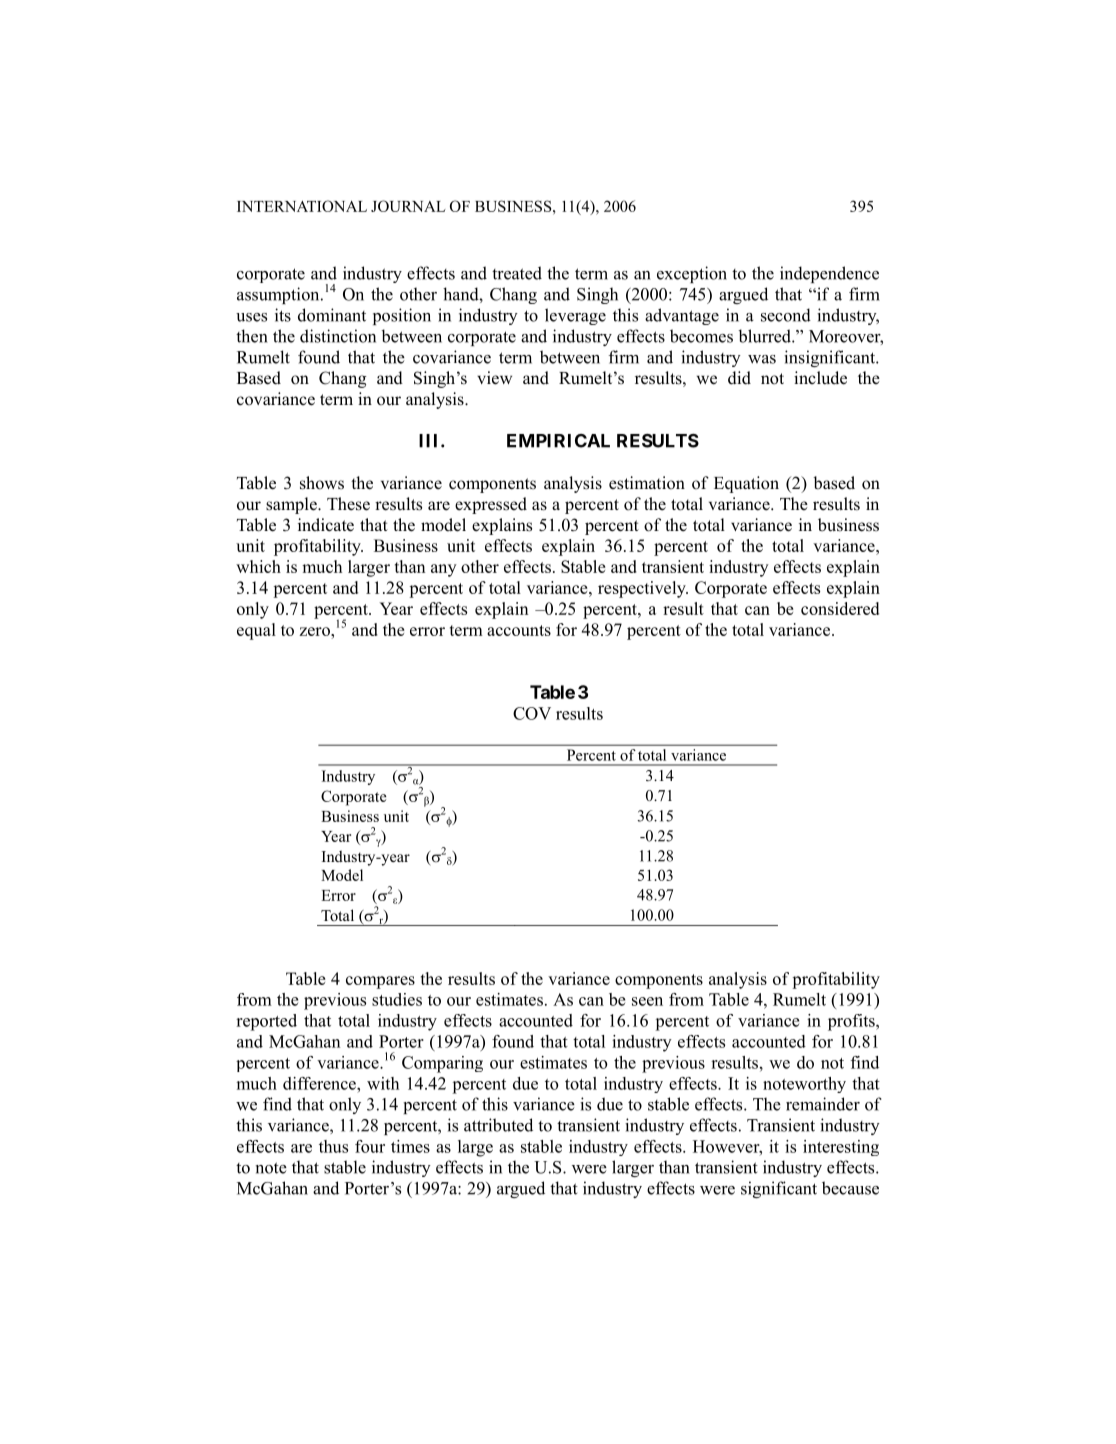 Image resolution: width=1116 pixels, height=1444 pixels. Describe the element at coordinates (852, 1022) in the document. I see `profits` at that location.
